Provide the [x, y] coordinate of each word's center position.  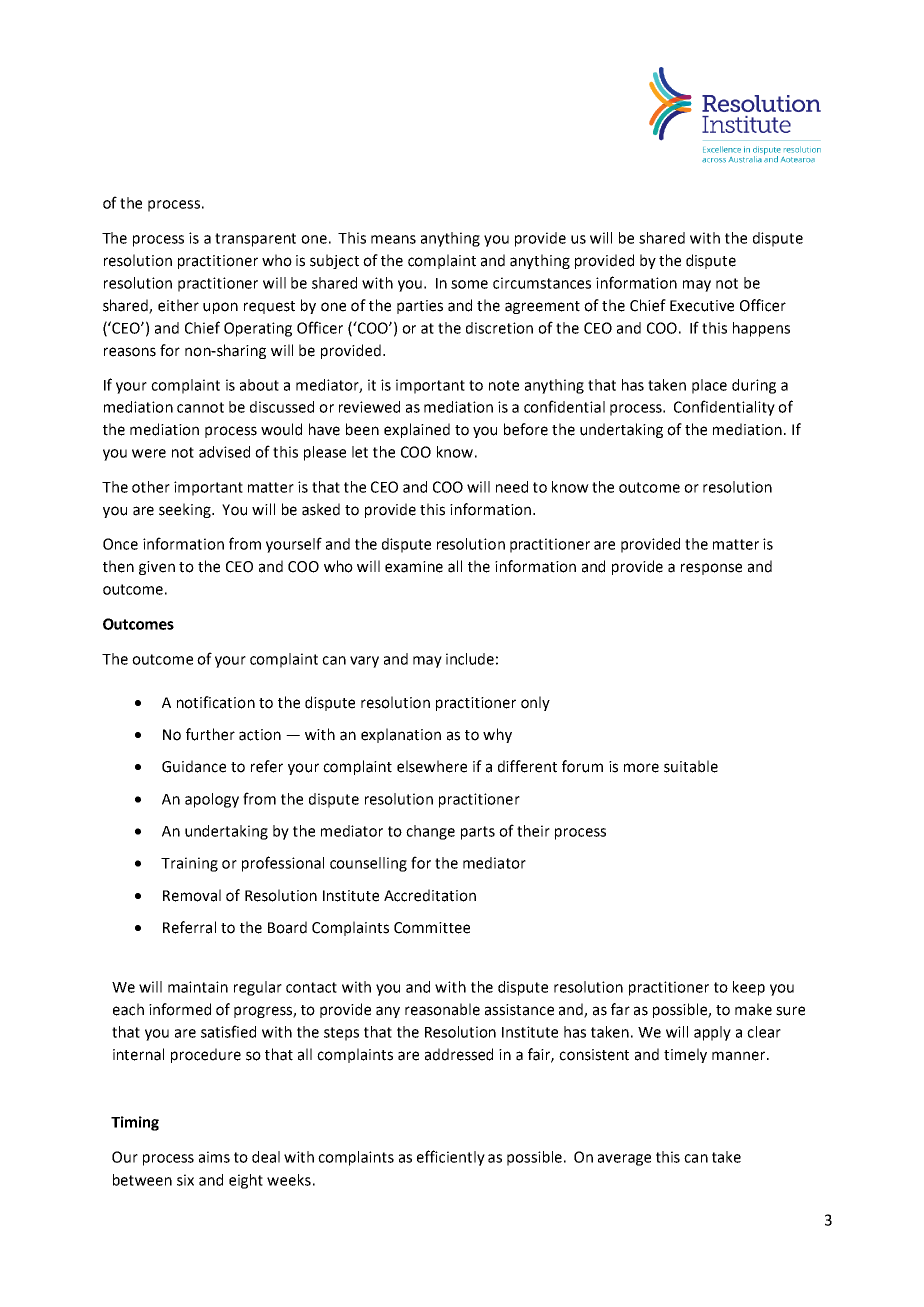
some [469, 284]
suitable [691, 766]
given [157, 568]
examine [414, 567]
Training [189, 864]
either [178, 305]
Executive [702, 306]
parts [478, 833]
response [711, 569]
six [185, 1180]
